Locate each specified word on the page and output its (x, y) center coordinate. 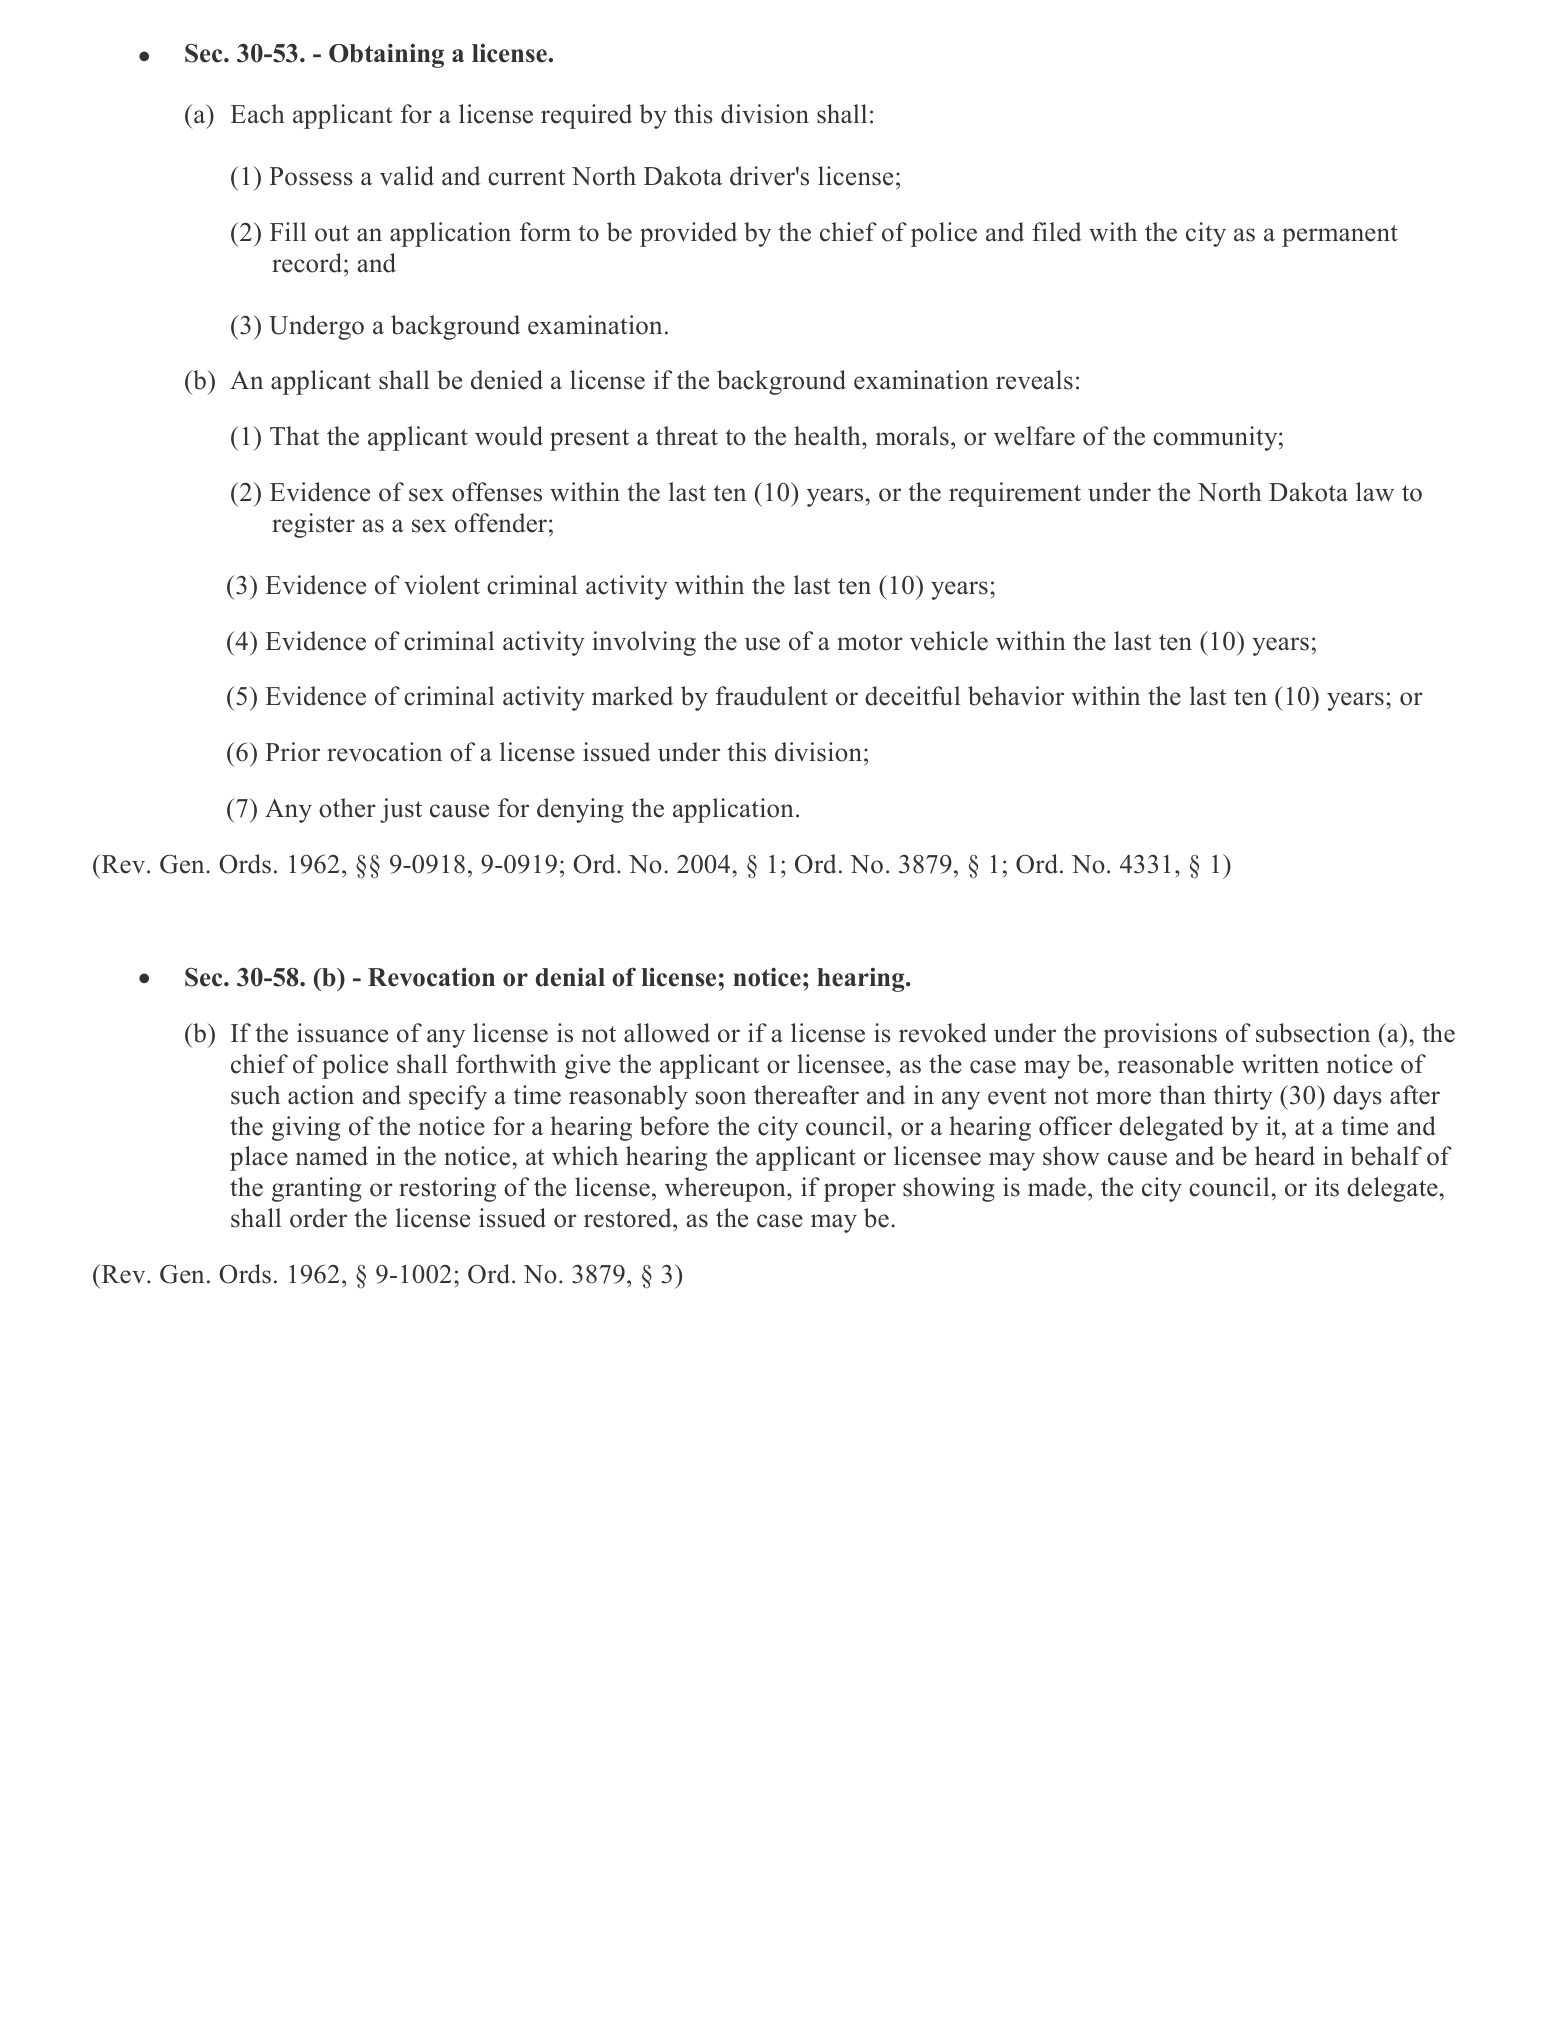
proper (860, 1192)
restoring (447, 1189)
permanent (1340, 236)
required (586, 116)
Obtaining (386, 55)
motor (870, 642)
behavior (1016, 696)
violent (442, 585)
